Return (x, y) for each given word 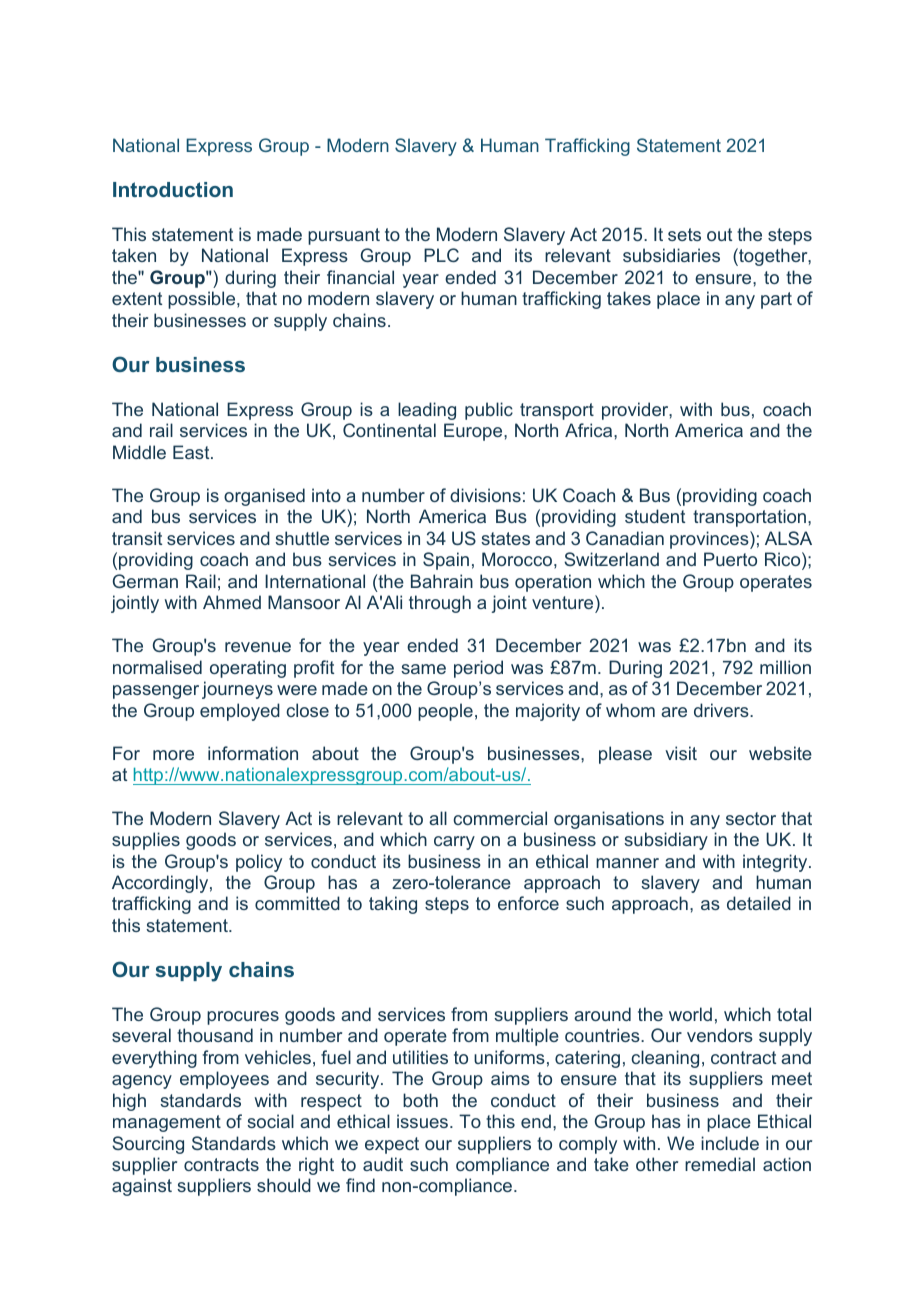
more (173, 755)
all (438, 818)
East (192, 452)
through (440, 604)
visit (681, 753)
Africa (590, 430)
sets (684, 234)
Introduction (173, 189)
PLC (441, 255)
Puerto (730, 559)
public (489, 411)
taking (393, 905)
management (167, 1123)
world (690, 1014)
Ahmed (232, 602)
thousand (215, 1035)
